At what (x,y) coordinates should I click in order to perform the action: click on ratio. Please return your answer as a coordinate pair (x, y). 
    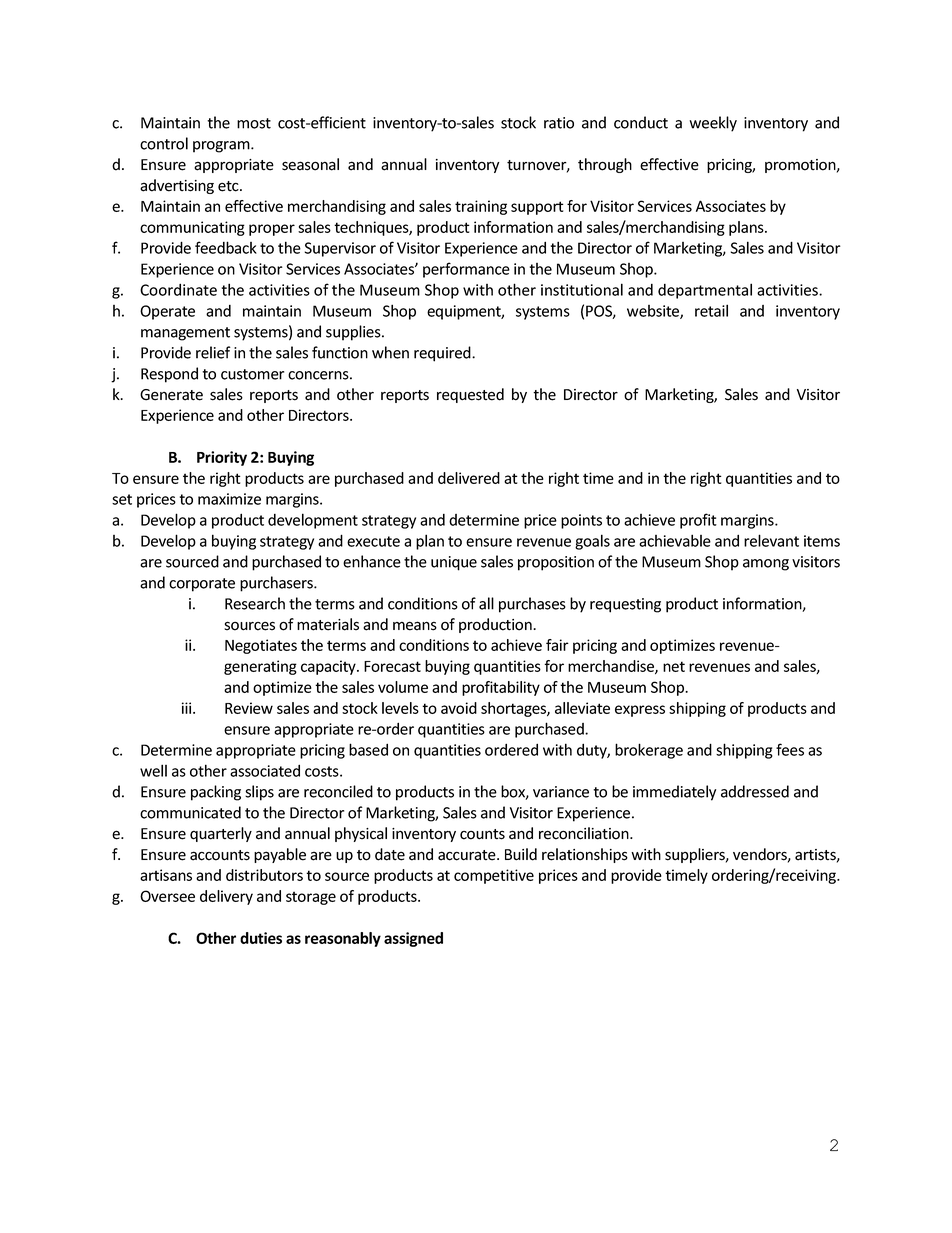
    Looking at the image, I should click on (559, 123).
